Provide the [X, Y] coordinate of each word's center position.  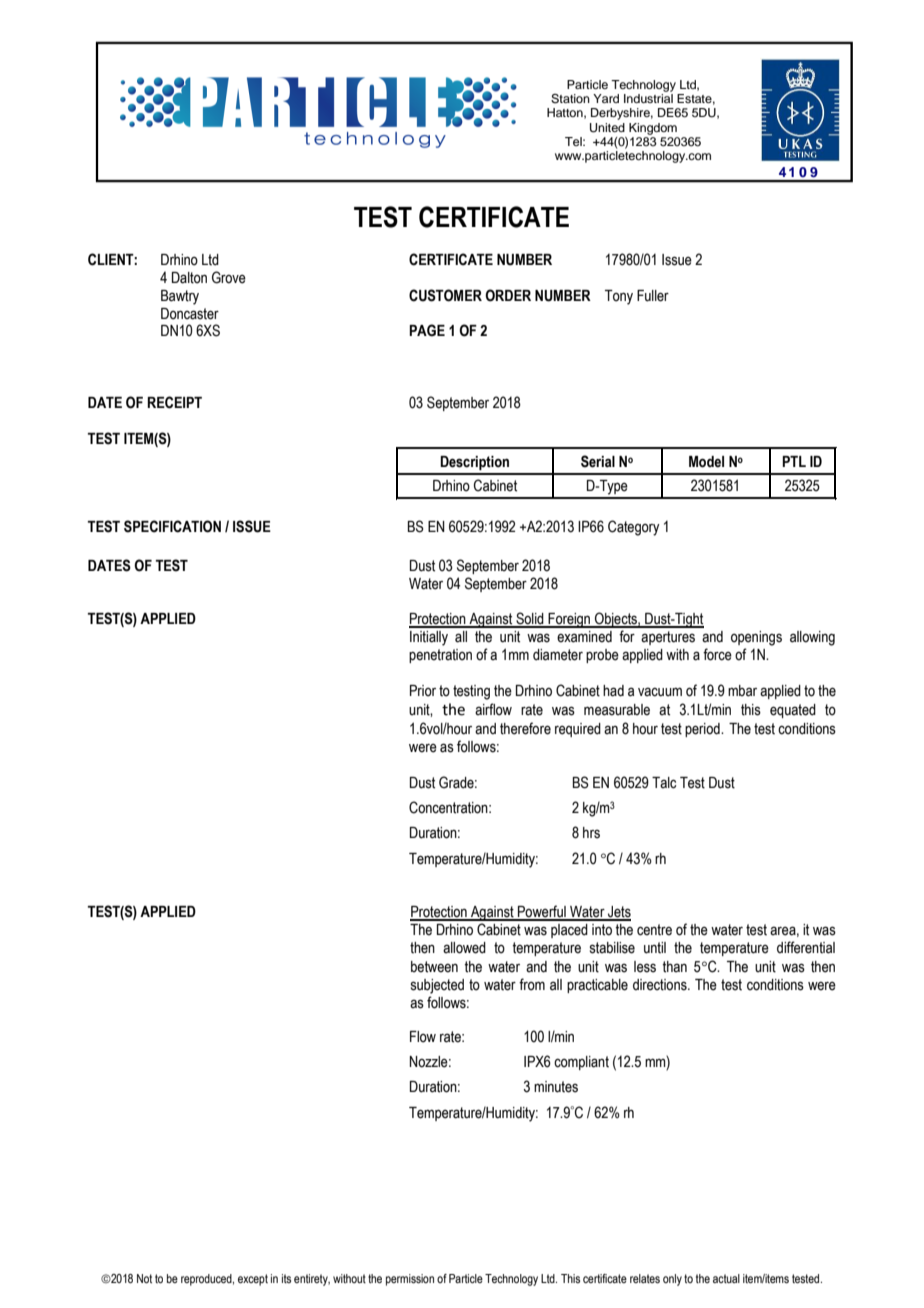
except [253, 1280]
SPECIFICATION [172, 526]
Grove [229, 277]
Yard [606, 98]
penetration [440, 656]
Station [570, 99]
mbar [742, 691]
